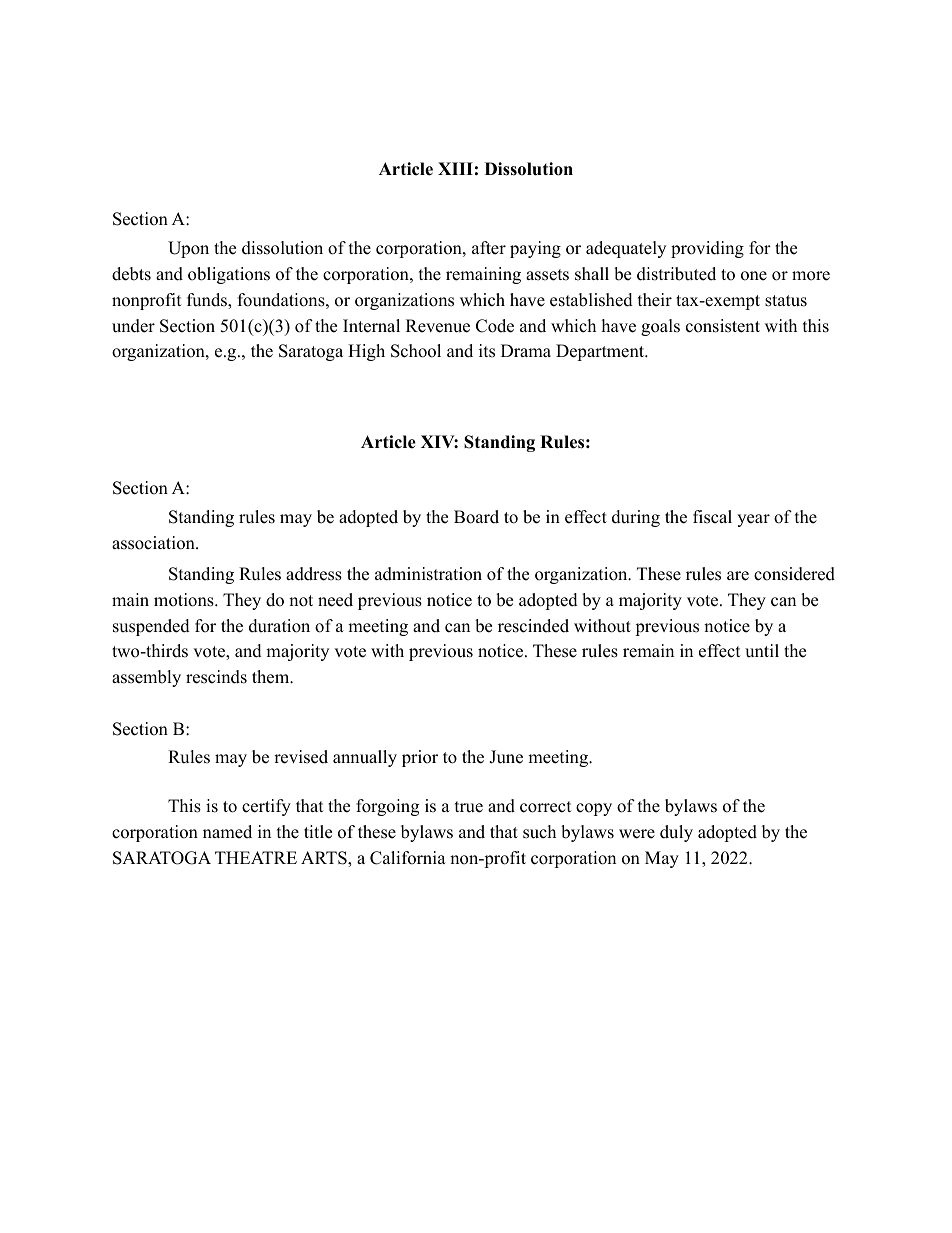  I want to click on under, so click(133, 326).
